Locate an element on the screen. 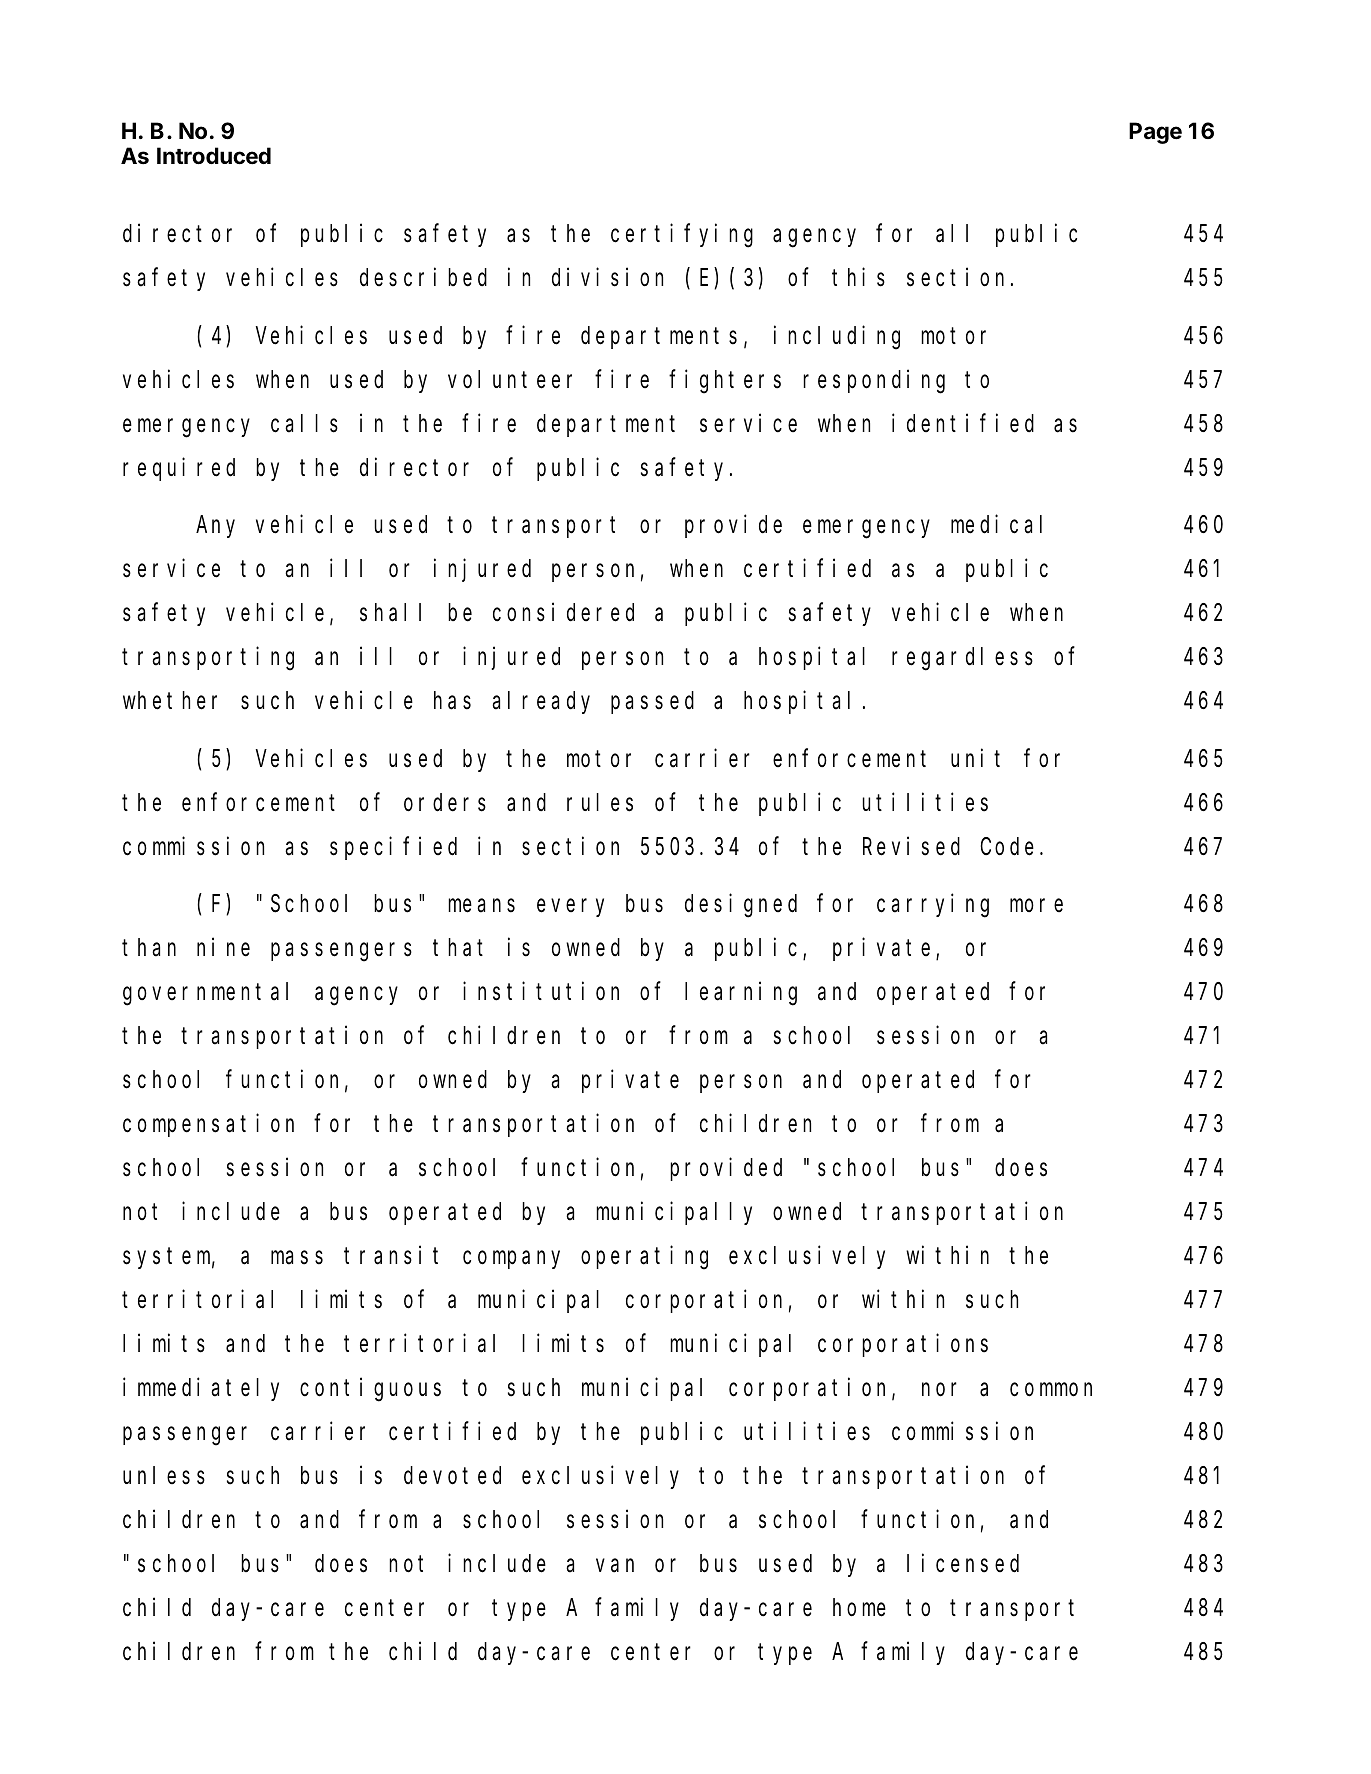  unless is located at coordinates (164, 1476).
